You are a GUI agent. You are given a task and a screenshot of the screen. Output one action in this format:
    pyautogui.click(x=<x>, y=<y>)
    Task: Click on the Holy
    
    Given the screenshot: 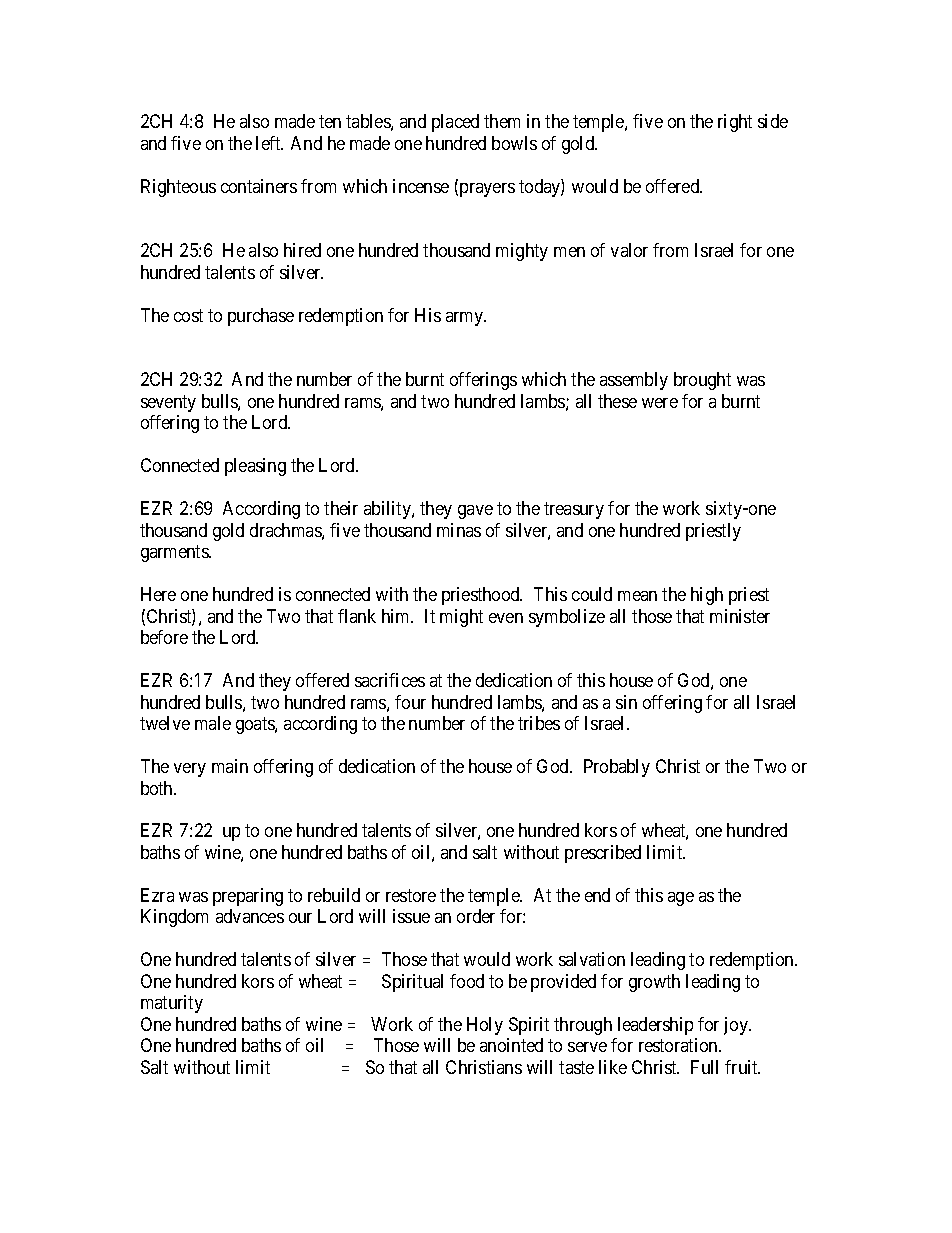 What is the action you would take?
    pyautogui.click(x=485, y=1026)
